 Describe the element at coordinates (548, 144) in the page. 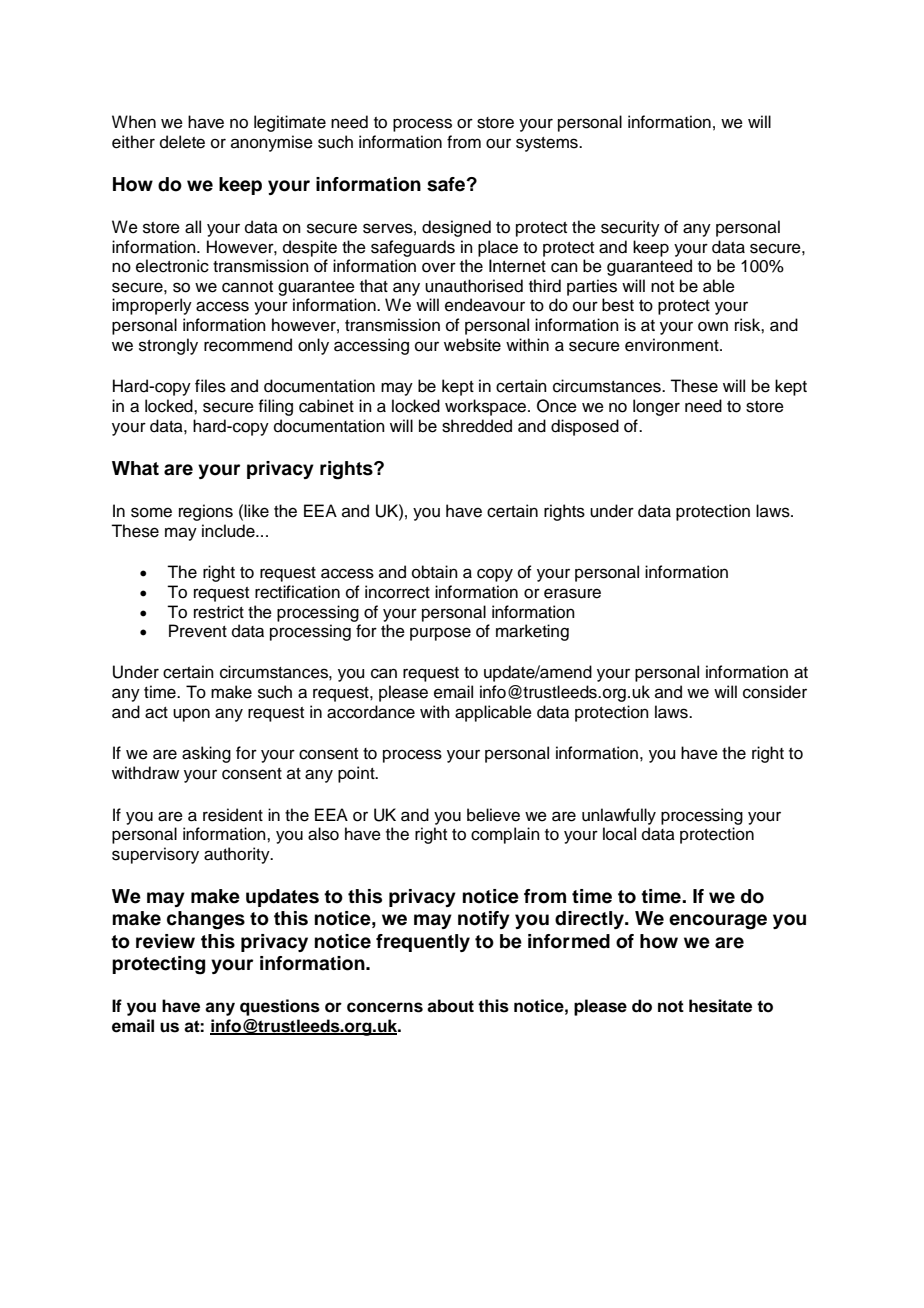

I see `systems` at that location.
